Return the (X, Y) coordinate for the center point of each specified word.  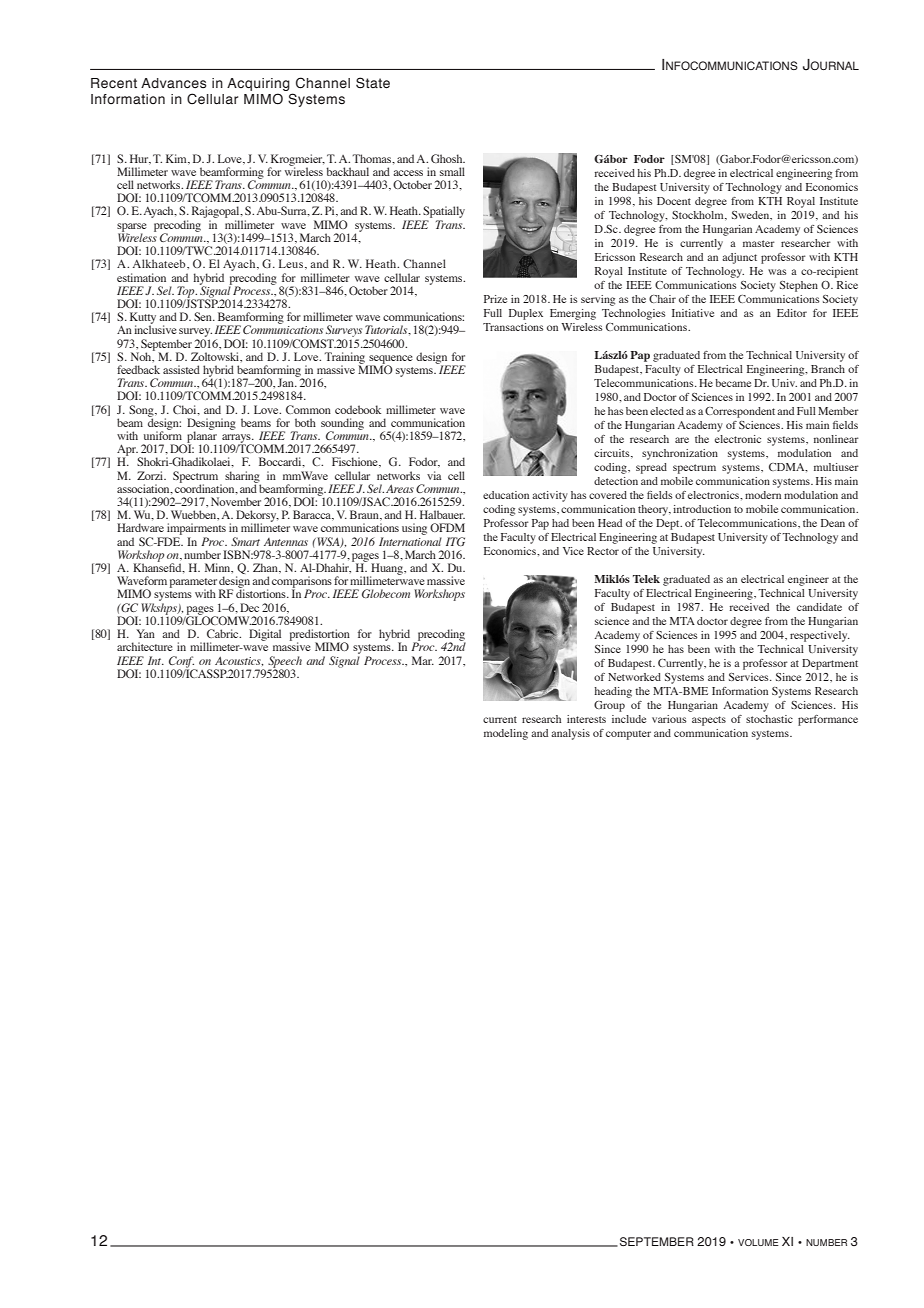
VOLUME (758, 1242)
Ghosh (448, 158)
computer (628, 735)
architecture (145, 646)
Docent (674, 201)
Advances (174, 83)
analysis (570, 734)
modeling (506, 734)
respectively (820, 636)
